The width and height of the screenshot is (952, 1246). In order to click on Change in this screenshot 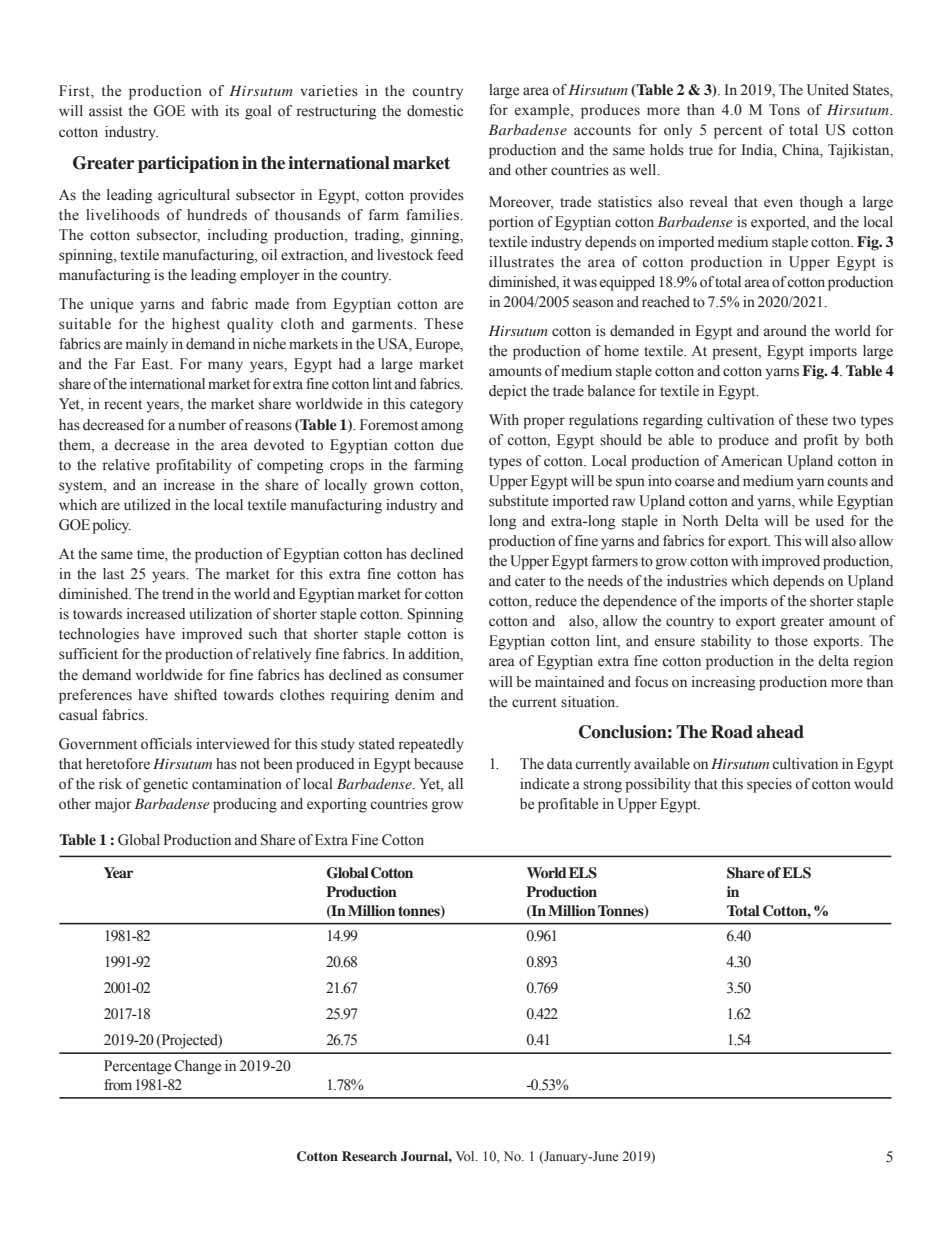, I will do `click(198, 1067)`.
